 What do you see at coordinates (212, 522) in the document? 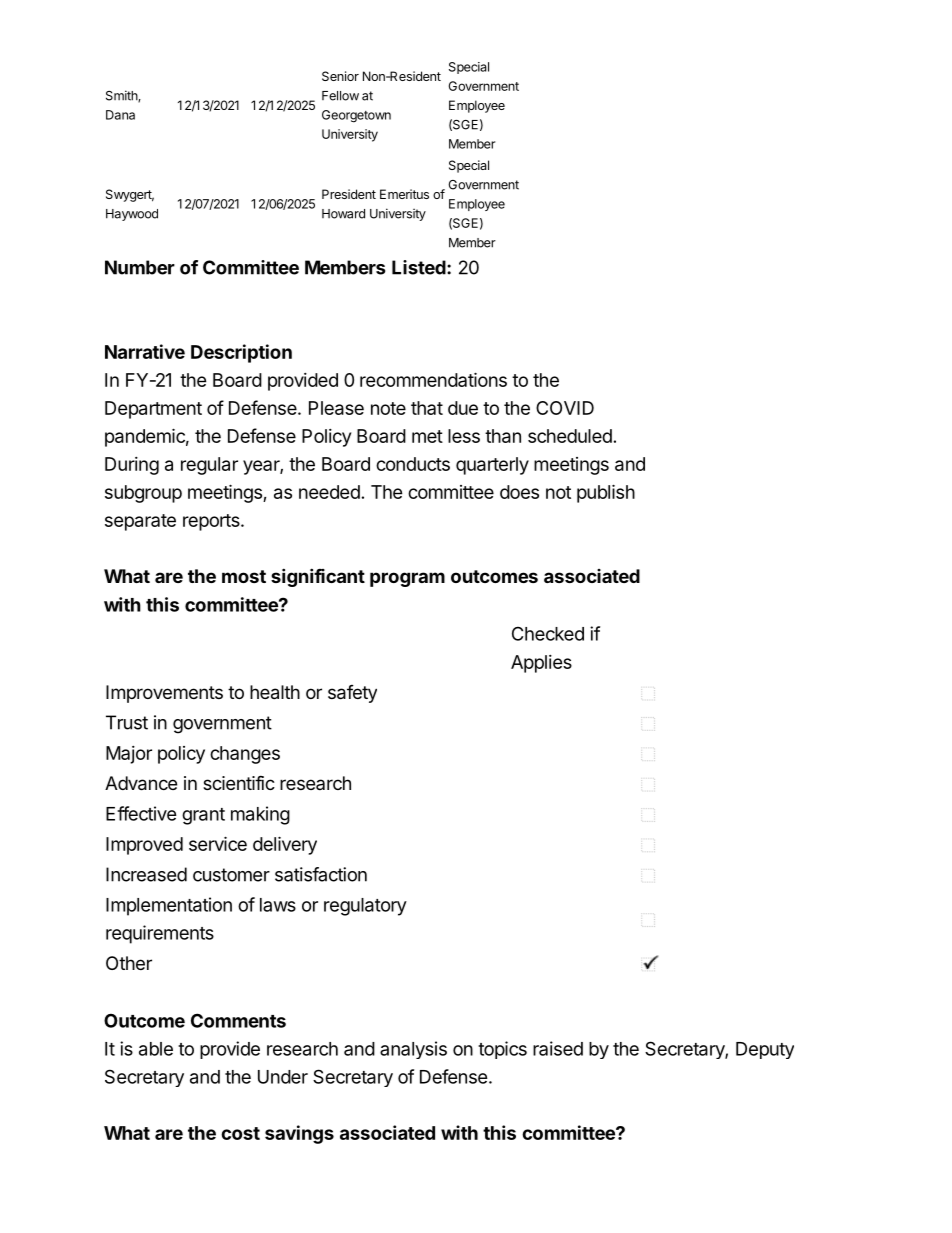
I see `reports` at bounding box center [212, 522].
